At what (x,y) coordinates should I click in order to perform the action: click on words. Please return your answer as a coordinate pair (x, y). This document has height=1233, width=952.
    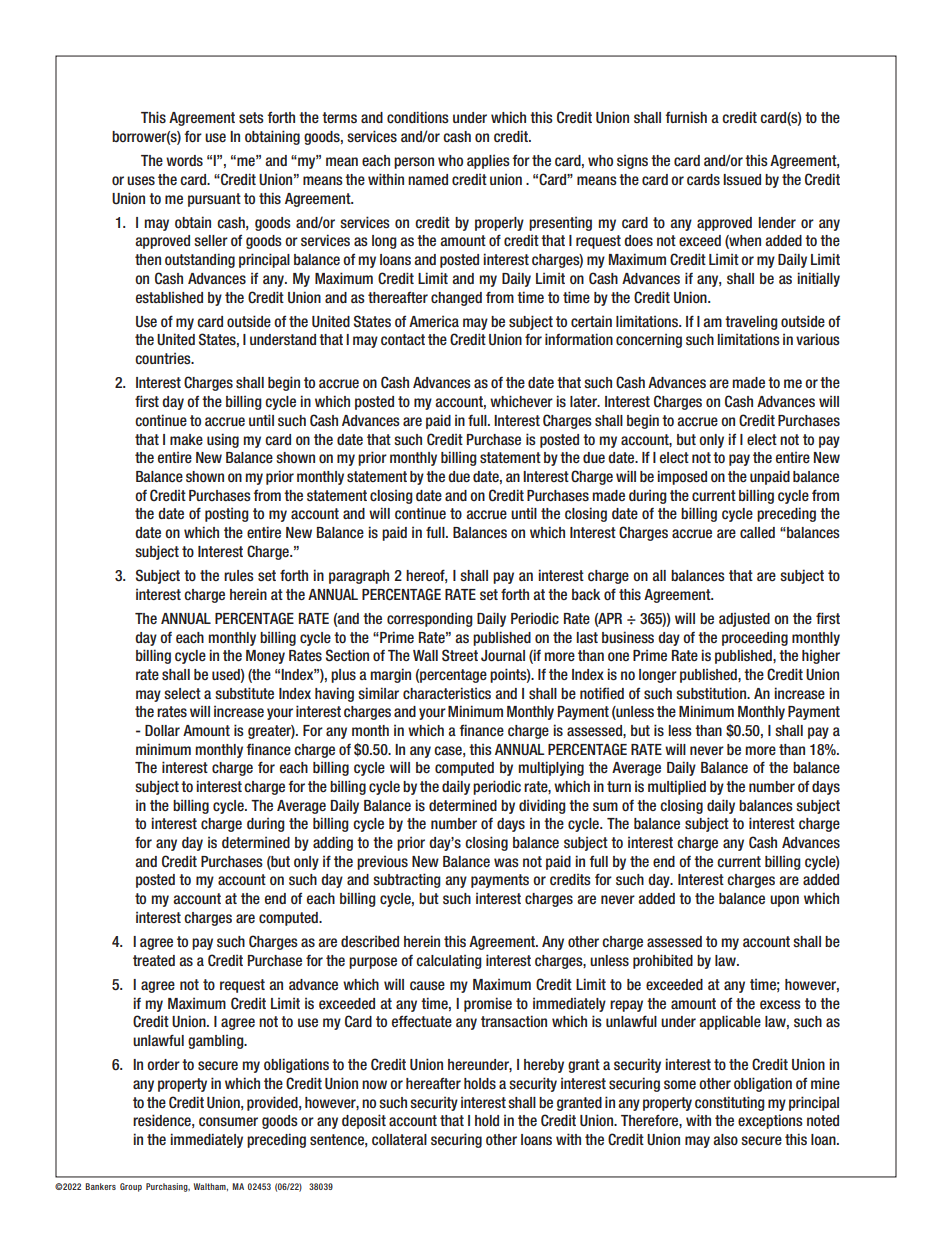
    Looking at the image, I should click on (184, 161).
